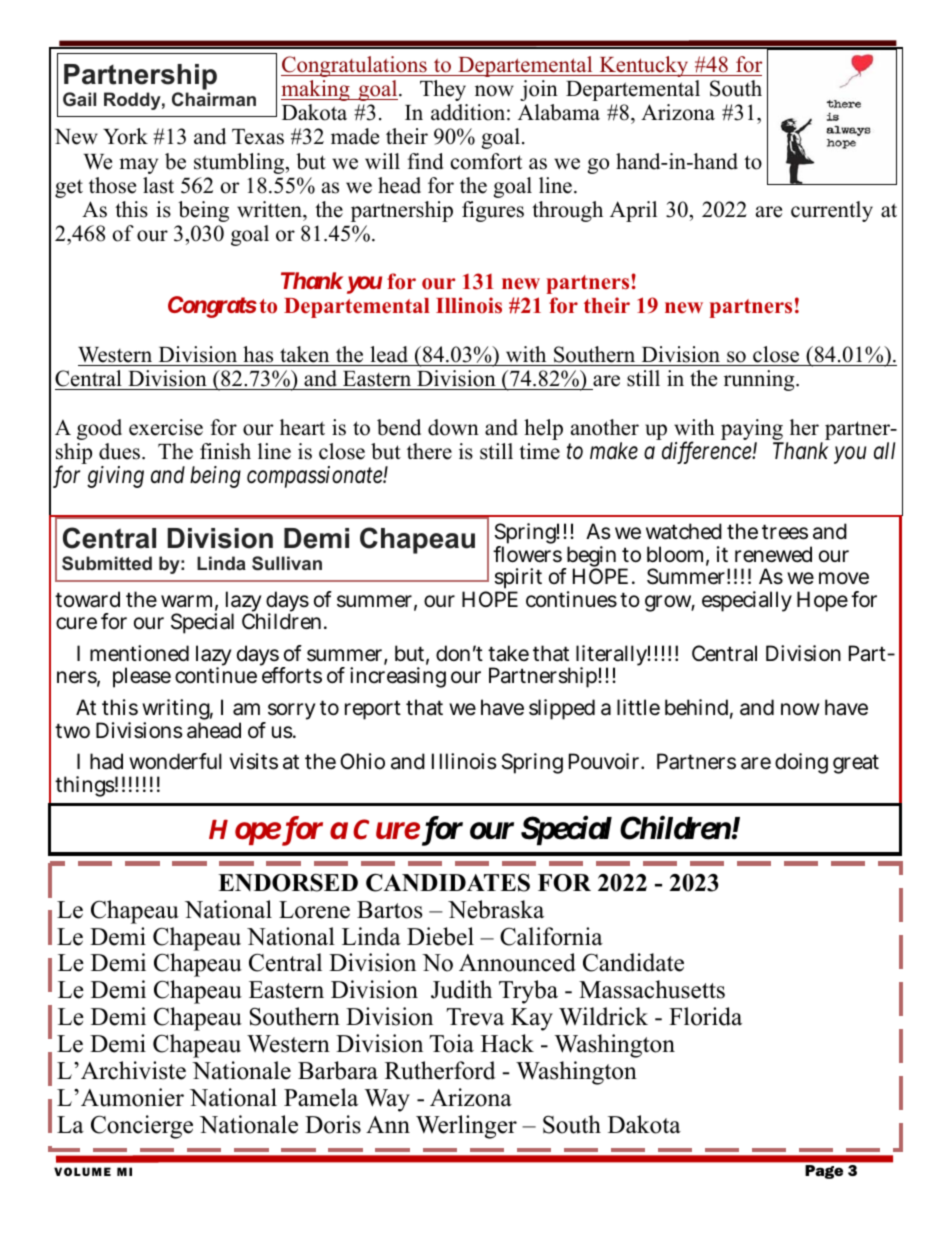  Describe the element at coordinates (752, 429) in the screenshot. I see `paying` at that location.
